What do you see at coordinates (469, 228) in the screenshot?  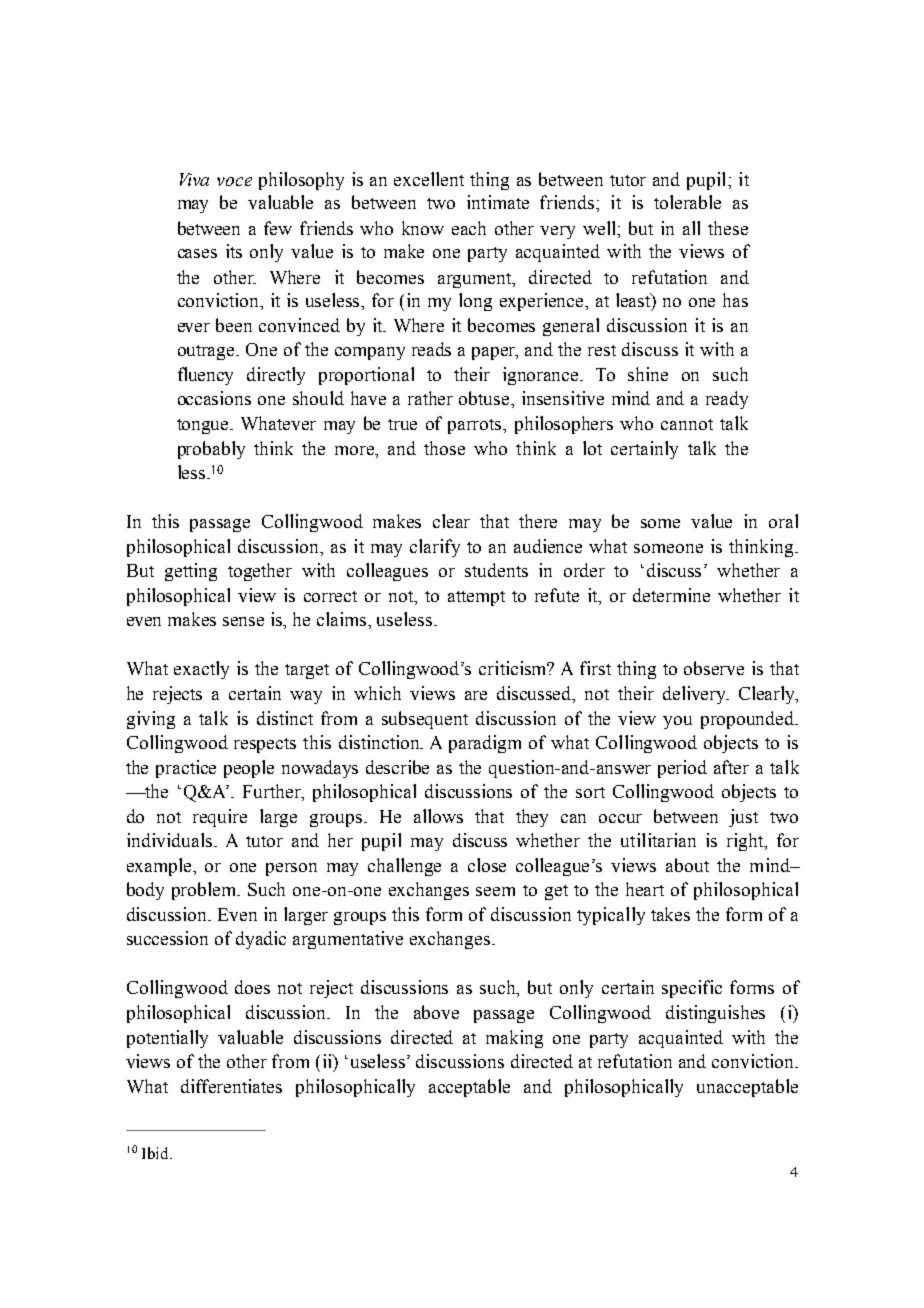 I see `each` at bounding box center [469, 228].
